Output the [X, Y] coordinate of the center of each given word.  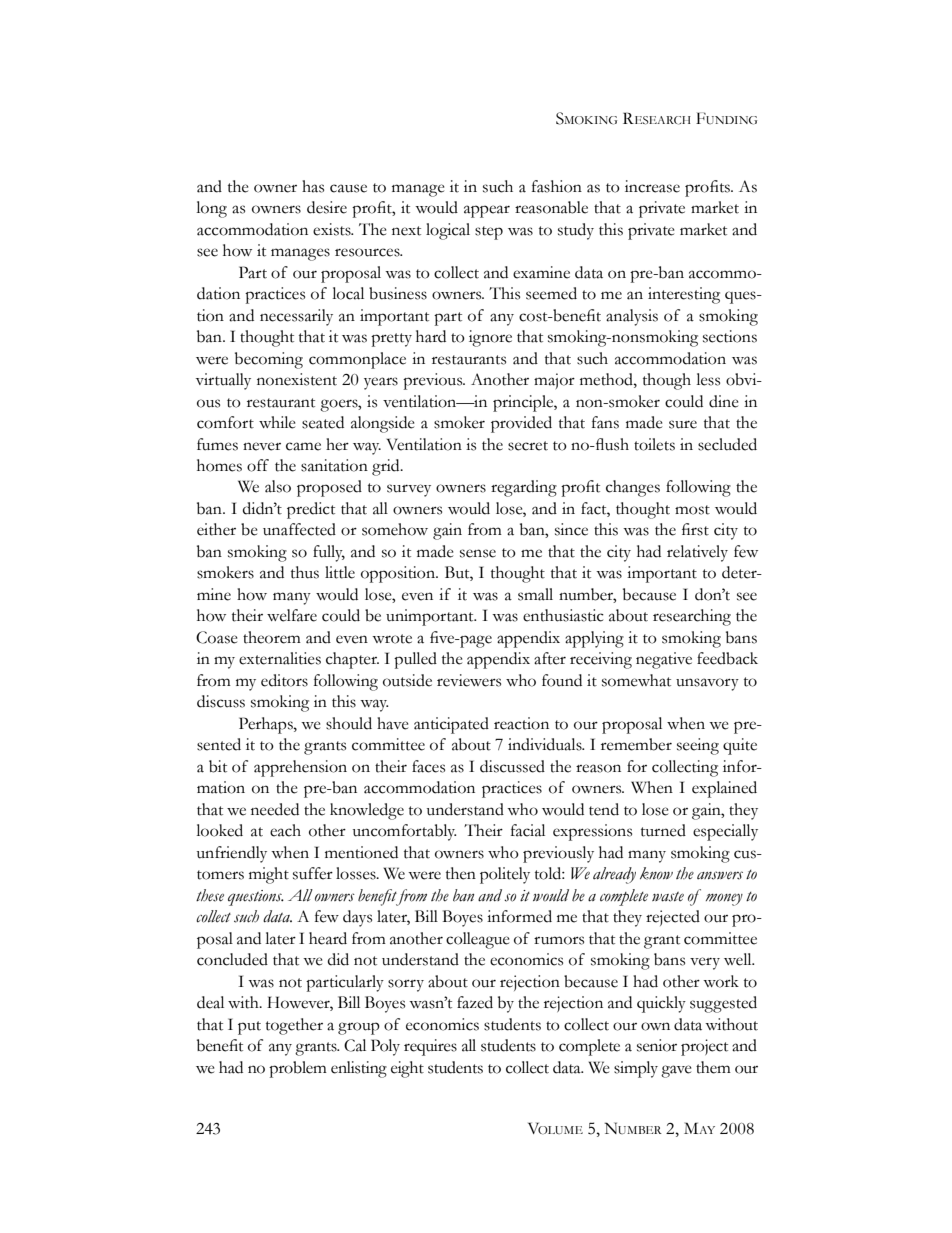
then [461, 873]
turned [663, 830]
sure [683, 424]
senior [657, 1045]
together [294, 1026]
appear [487, 211]
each [285, 830]
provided [521, 424]
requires [430, 1047]
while [277, 422]
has [313, 186]
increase [652, 186]
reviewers [469, 680]
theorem [272, 637]
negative [664, 660]
